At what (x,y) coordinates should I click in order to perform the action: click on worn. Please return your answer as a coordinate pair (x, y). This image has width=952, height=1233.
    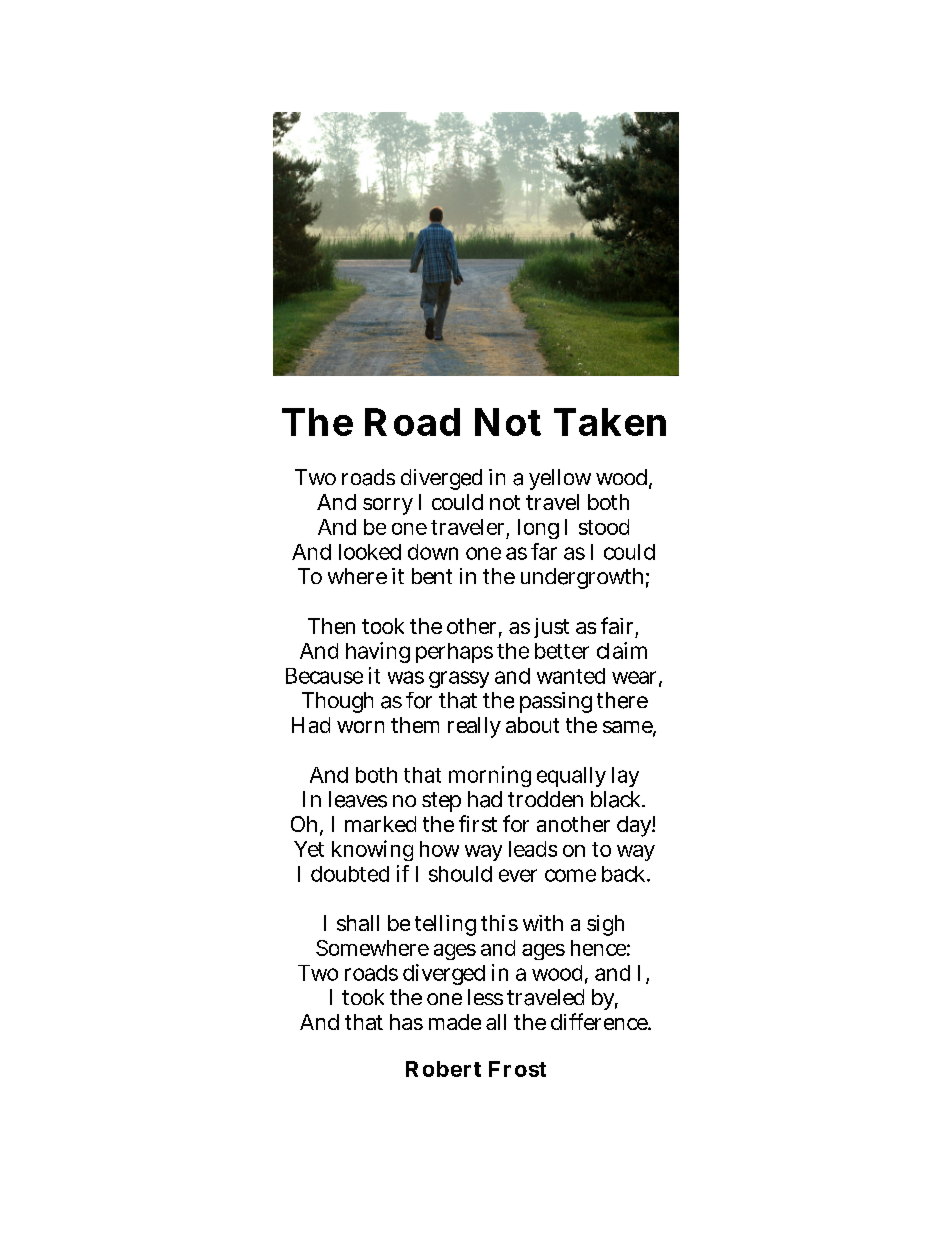
    Looking at the image, I should click on (360, 727).
